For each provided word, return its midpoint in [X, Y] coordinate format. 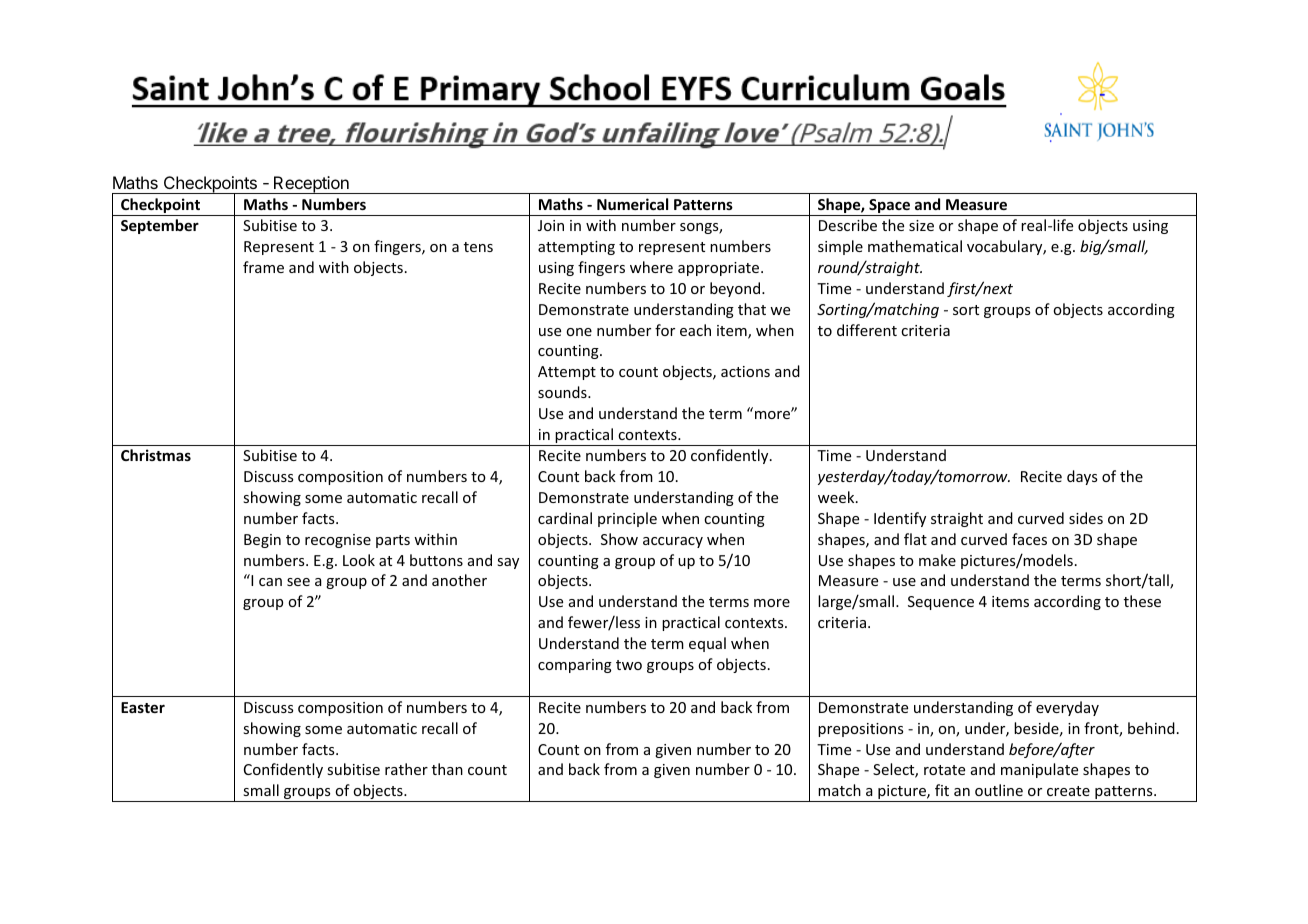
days [1082, 477]
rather [406, 769]
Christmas [156, 455]
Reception [311, 185]
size [921, 225]
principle [627, 519]
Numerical [632, 204]
